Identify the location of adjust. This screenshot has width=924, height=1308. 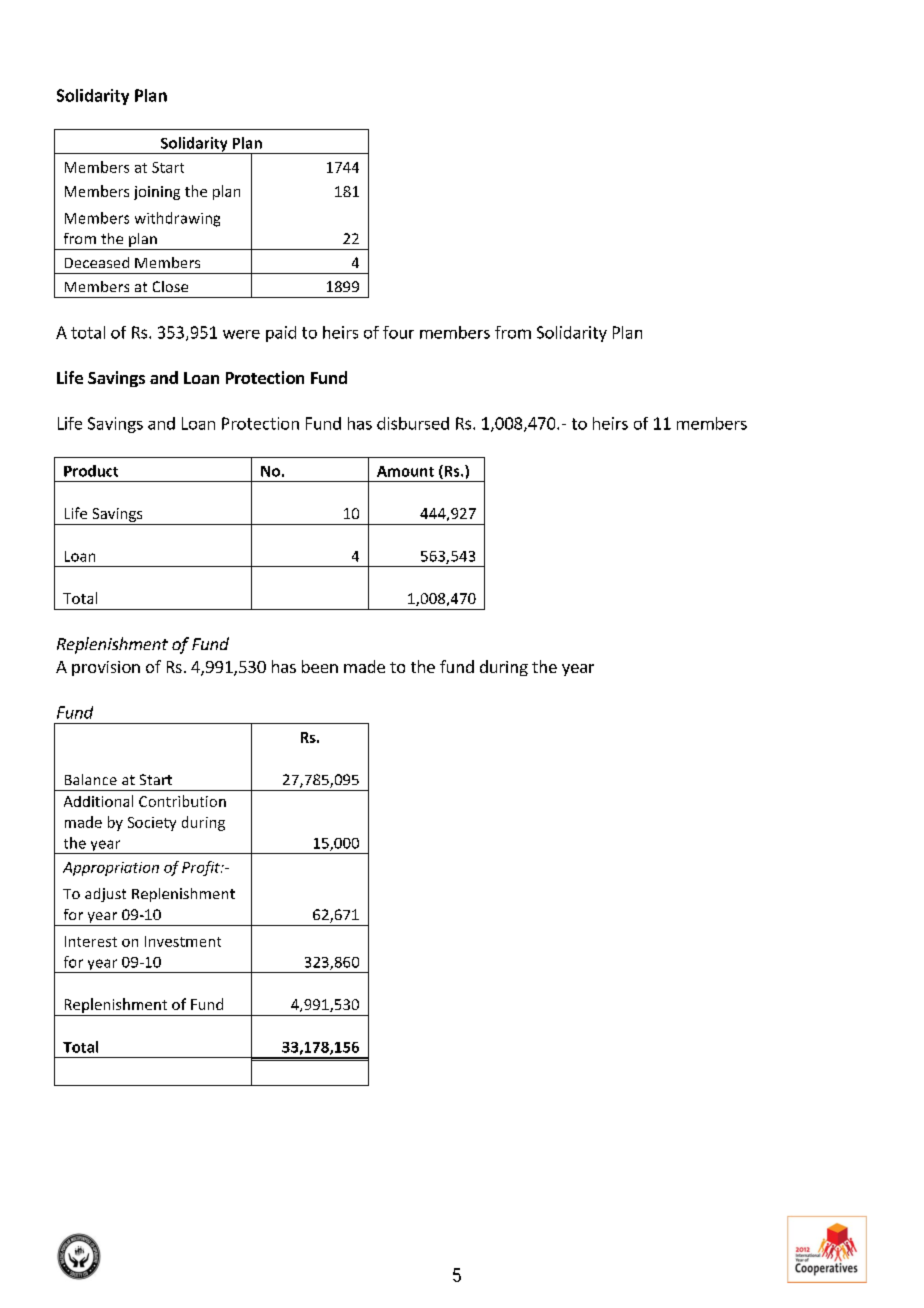
(105, 895).
